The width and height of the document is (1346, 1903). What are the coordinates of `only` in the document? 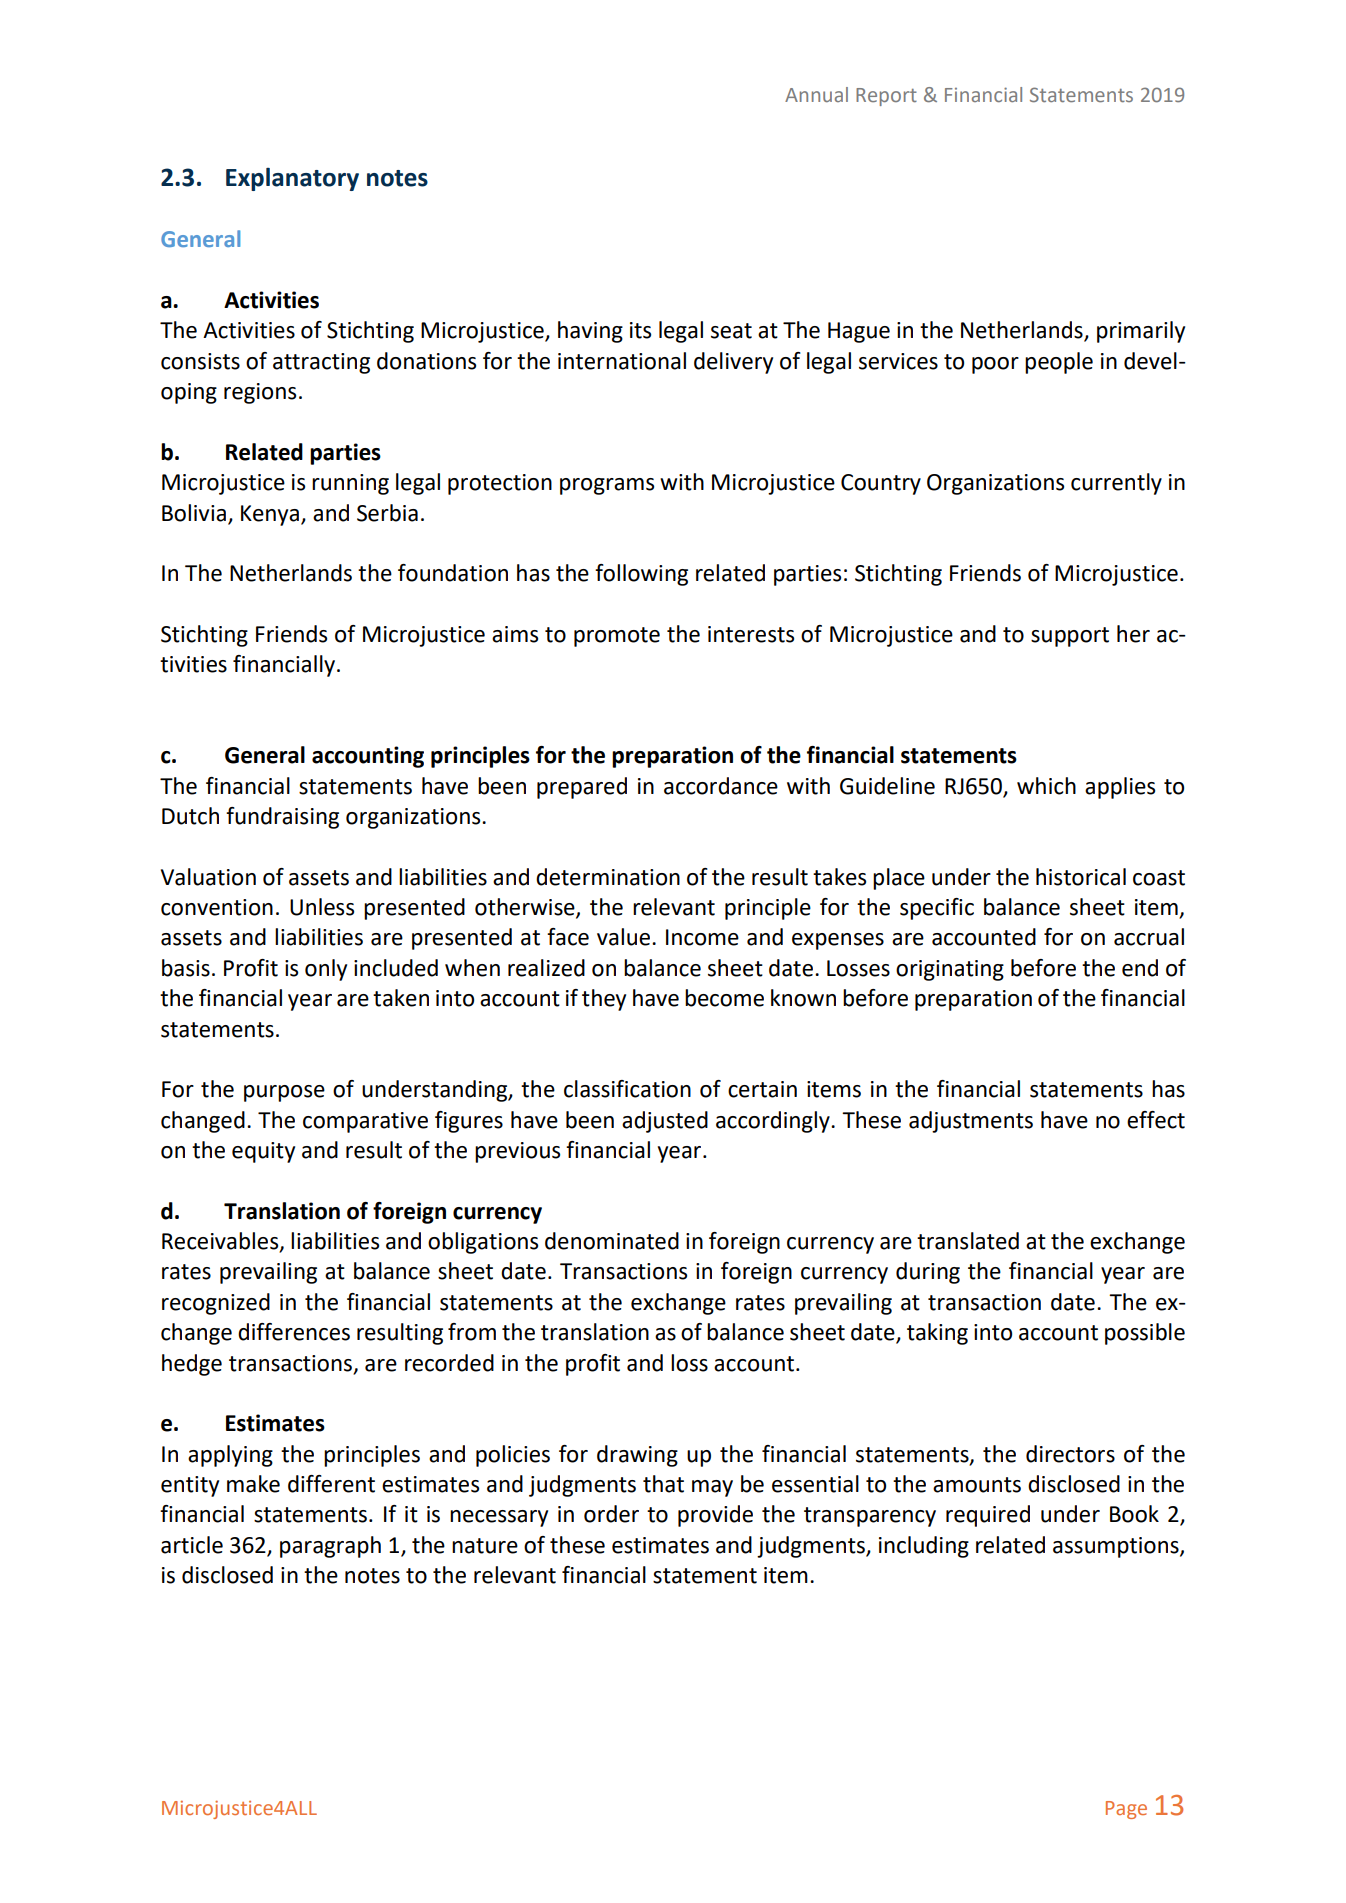 It's located at (326, 970).
